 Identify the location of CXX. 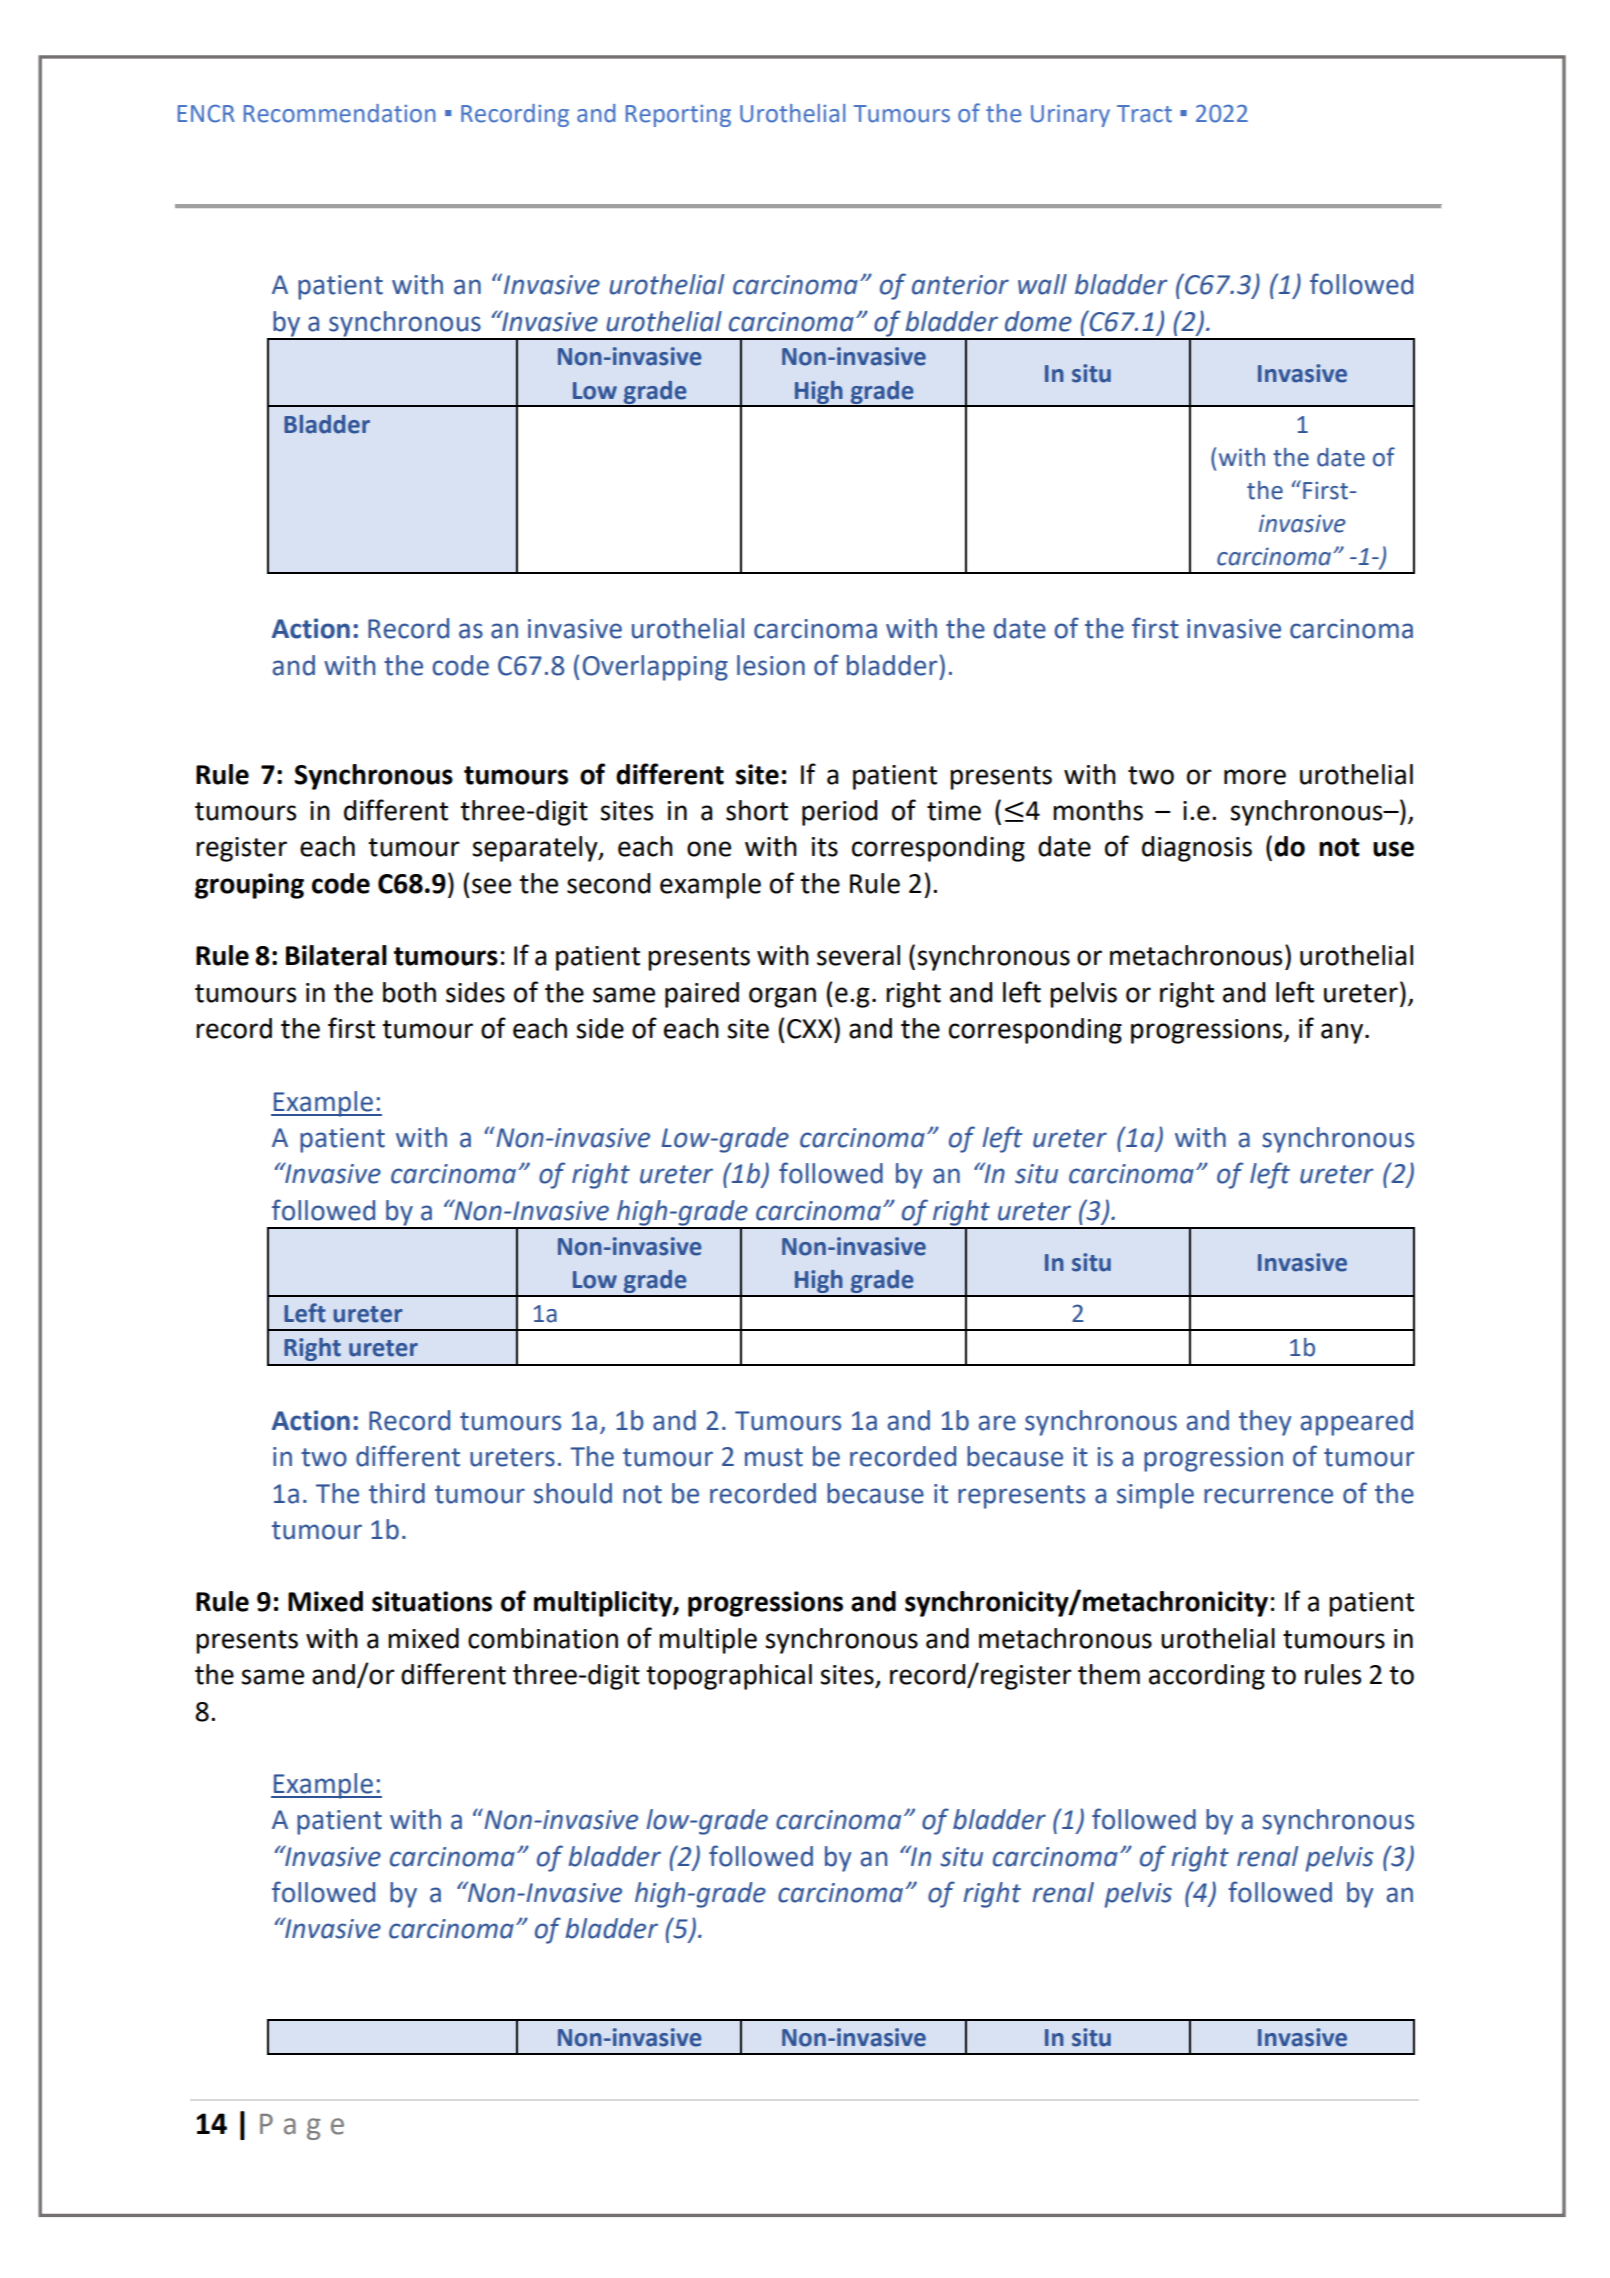
(811, 1028).
